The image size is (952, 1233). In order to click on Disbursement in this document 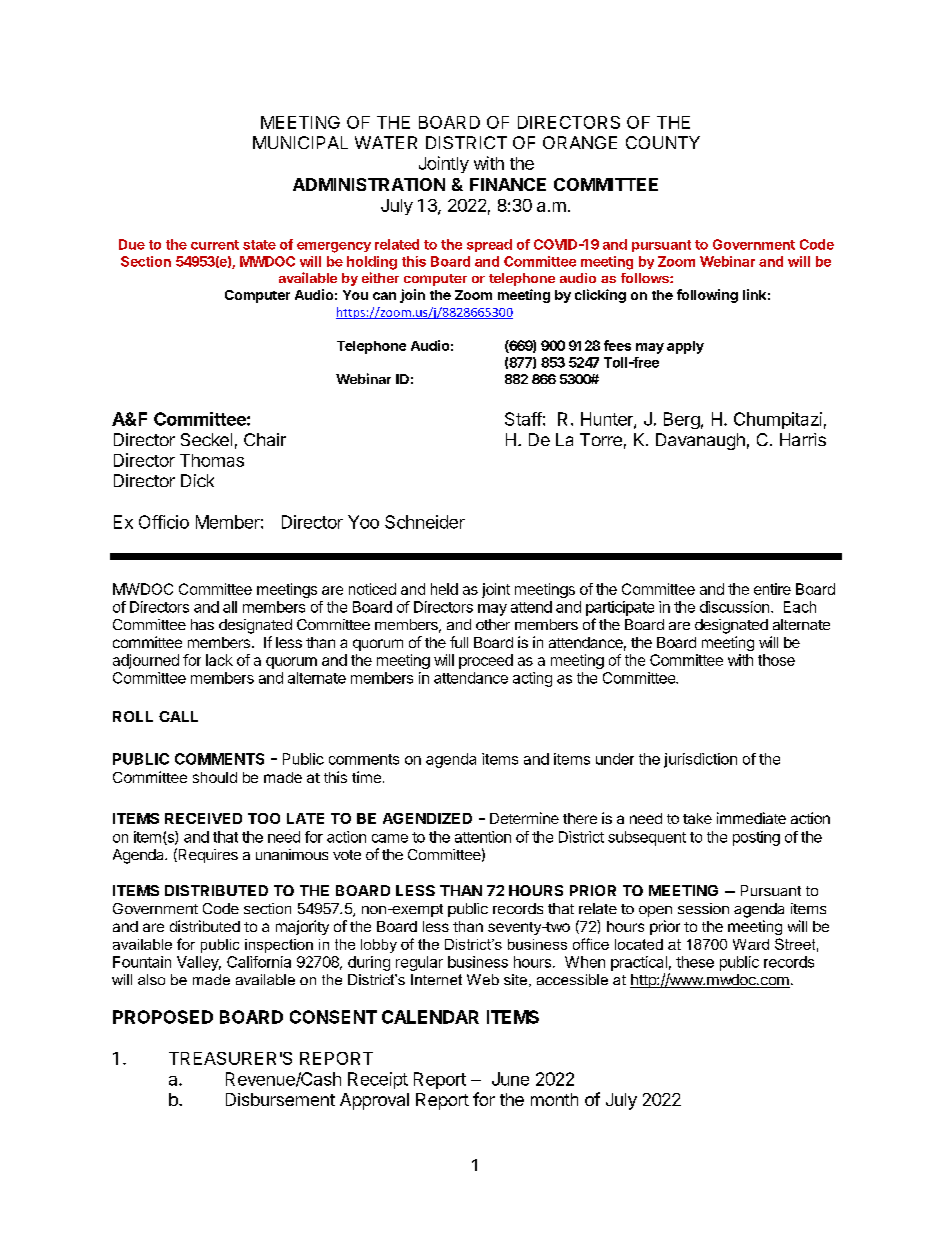, I will do `click(280, 1099)`.
